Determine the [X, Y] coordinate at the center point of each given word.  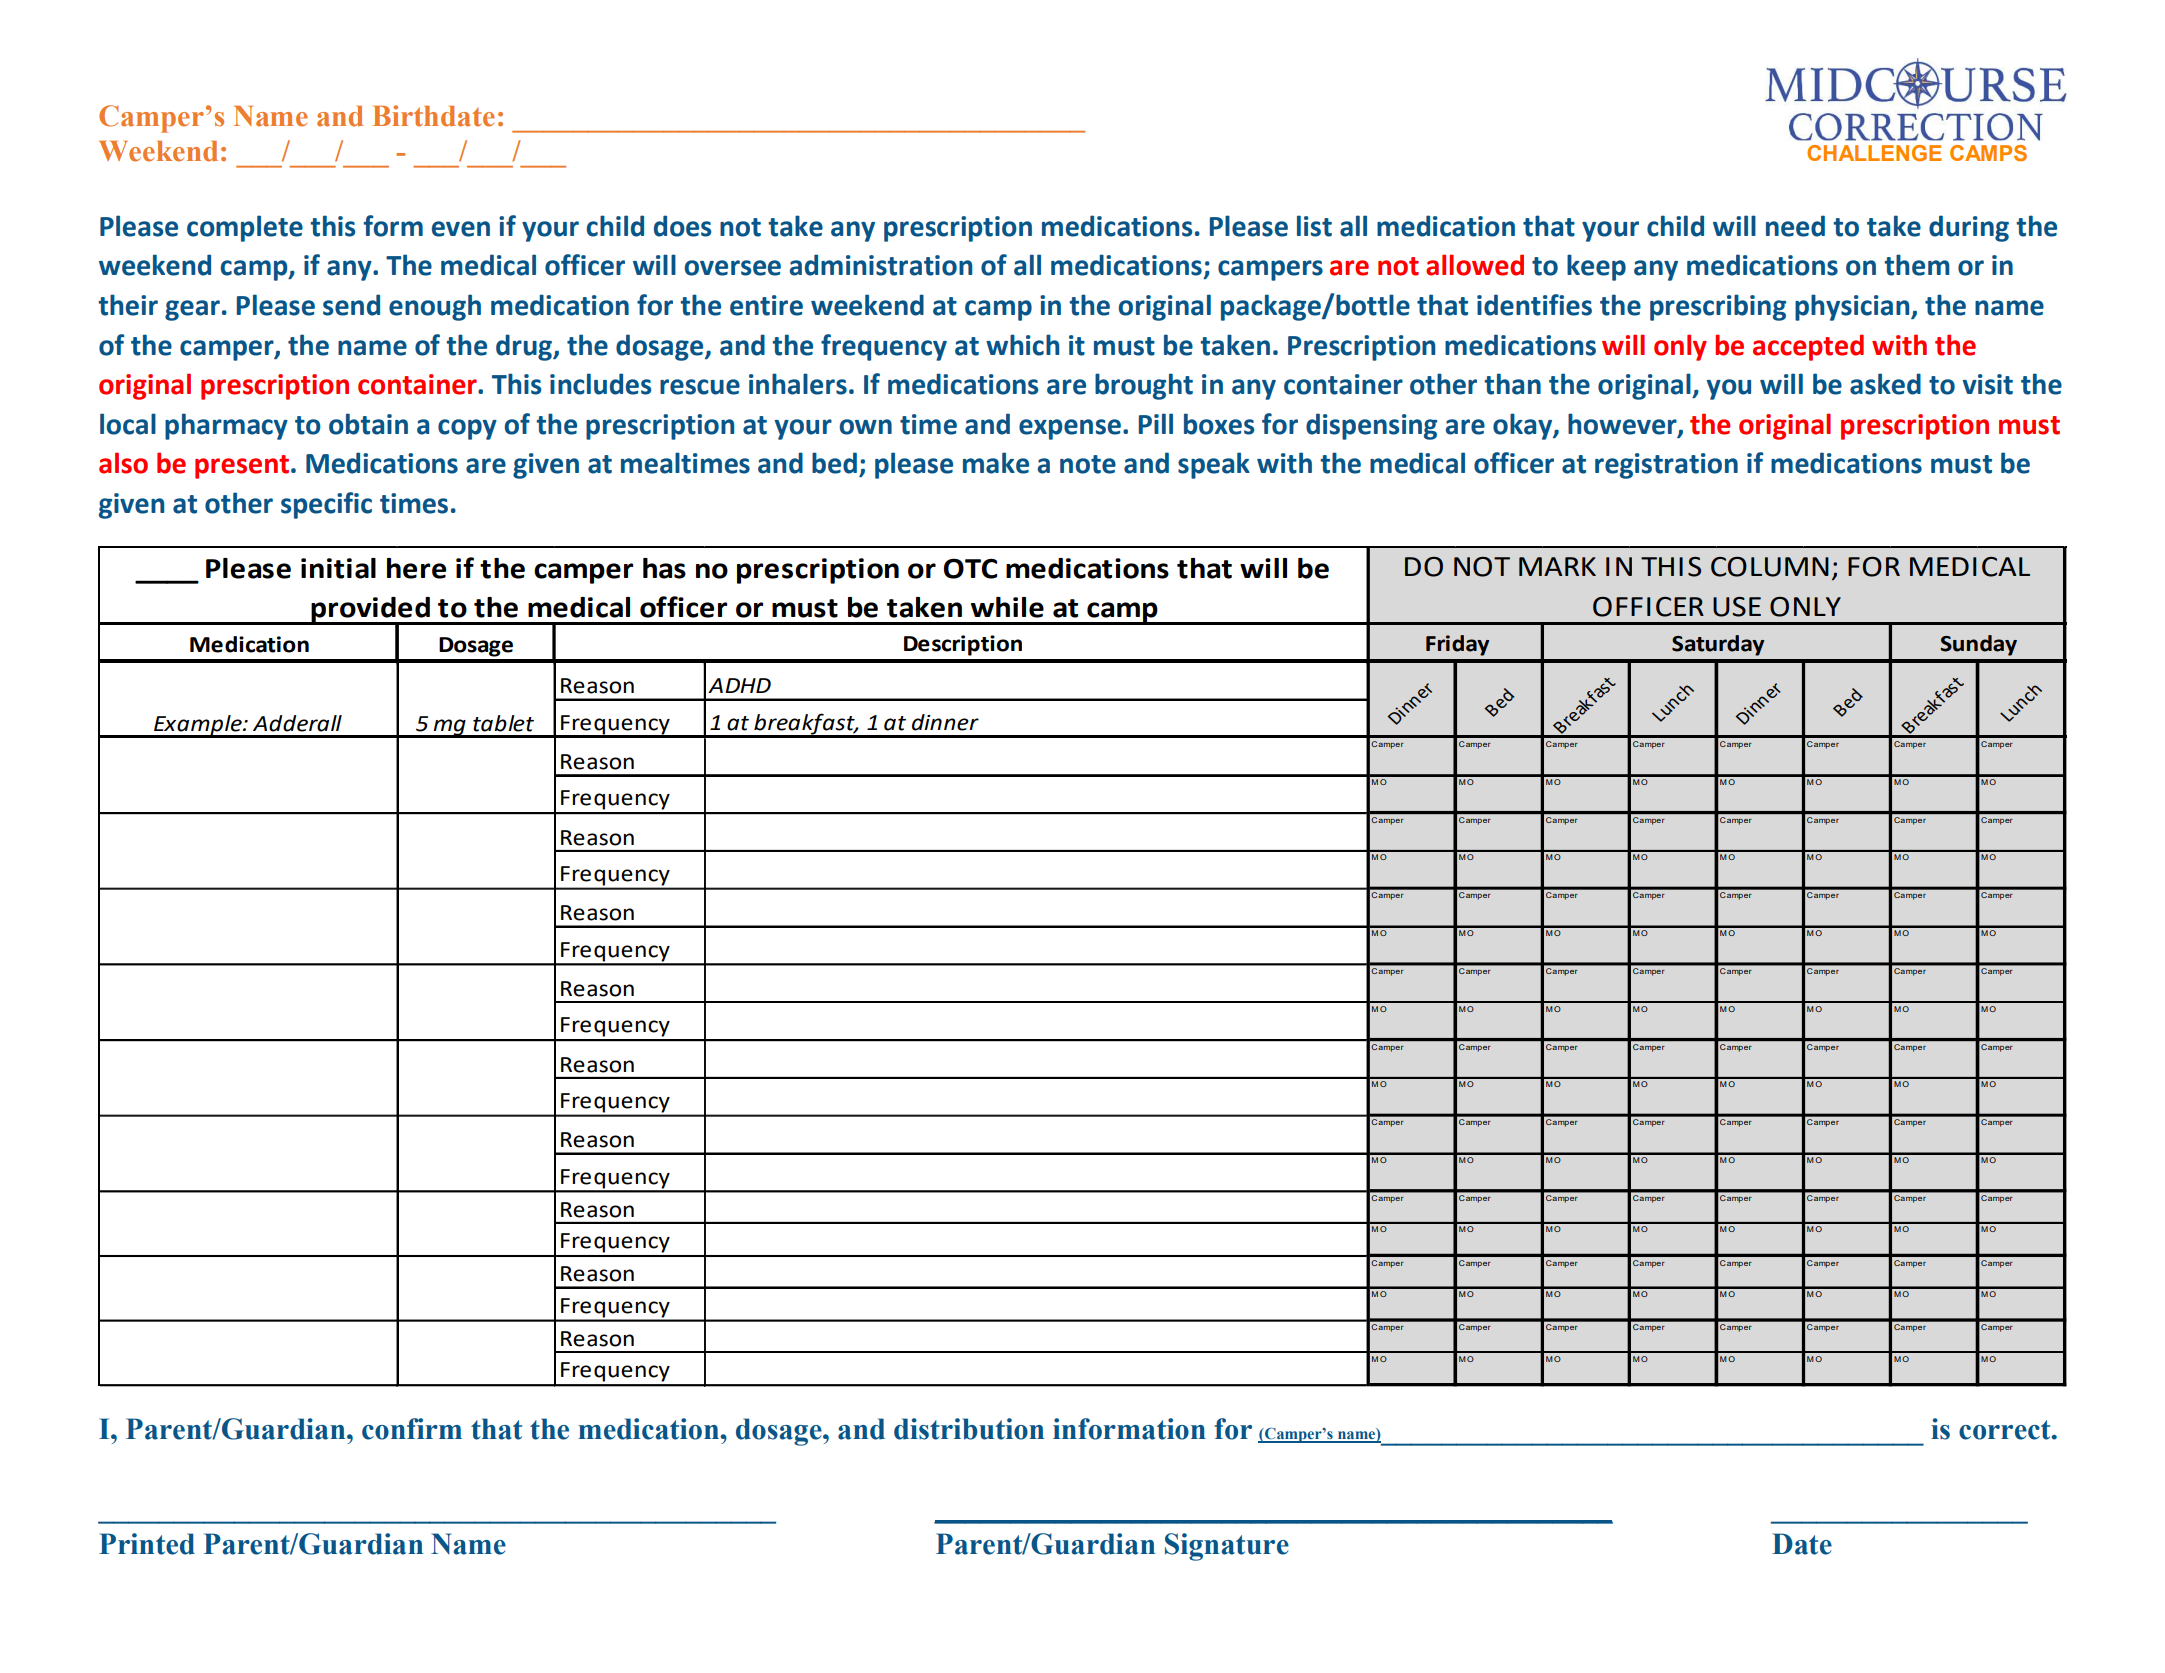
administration [881, 265]
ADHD [739, 685]
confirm [412, 1429]
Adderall [297, 723]
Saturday [1718, 645]
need [1795, 226]
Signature [1227, 1547]
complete [245, 228]
